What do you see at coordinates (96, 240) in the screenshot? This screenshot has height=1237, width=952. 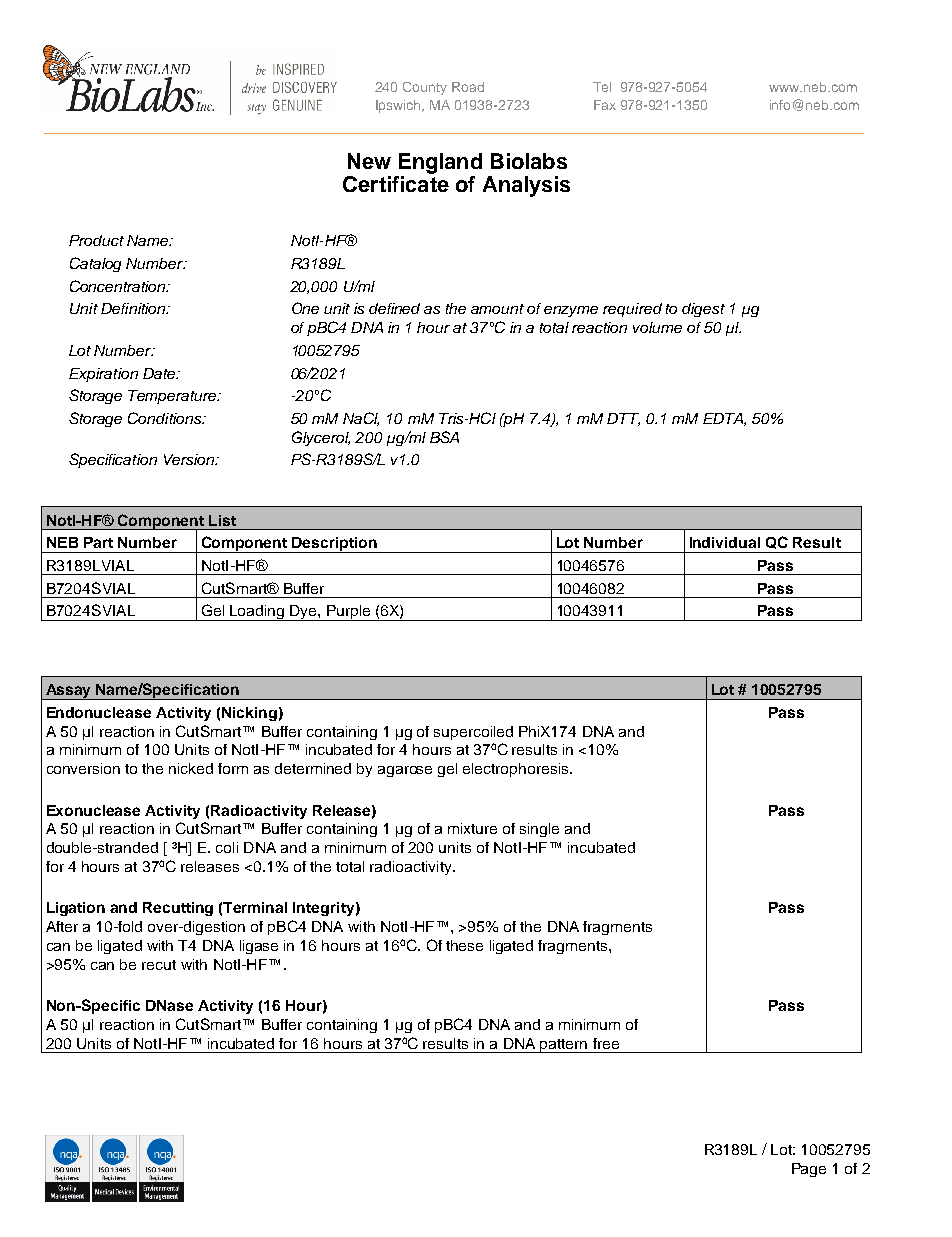 I see `Product` at bounding box center [96, 240].
